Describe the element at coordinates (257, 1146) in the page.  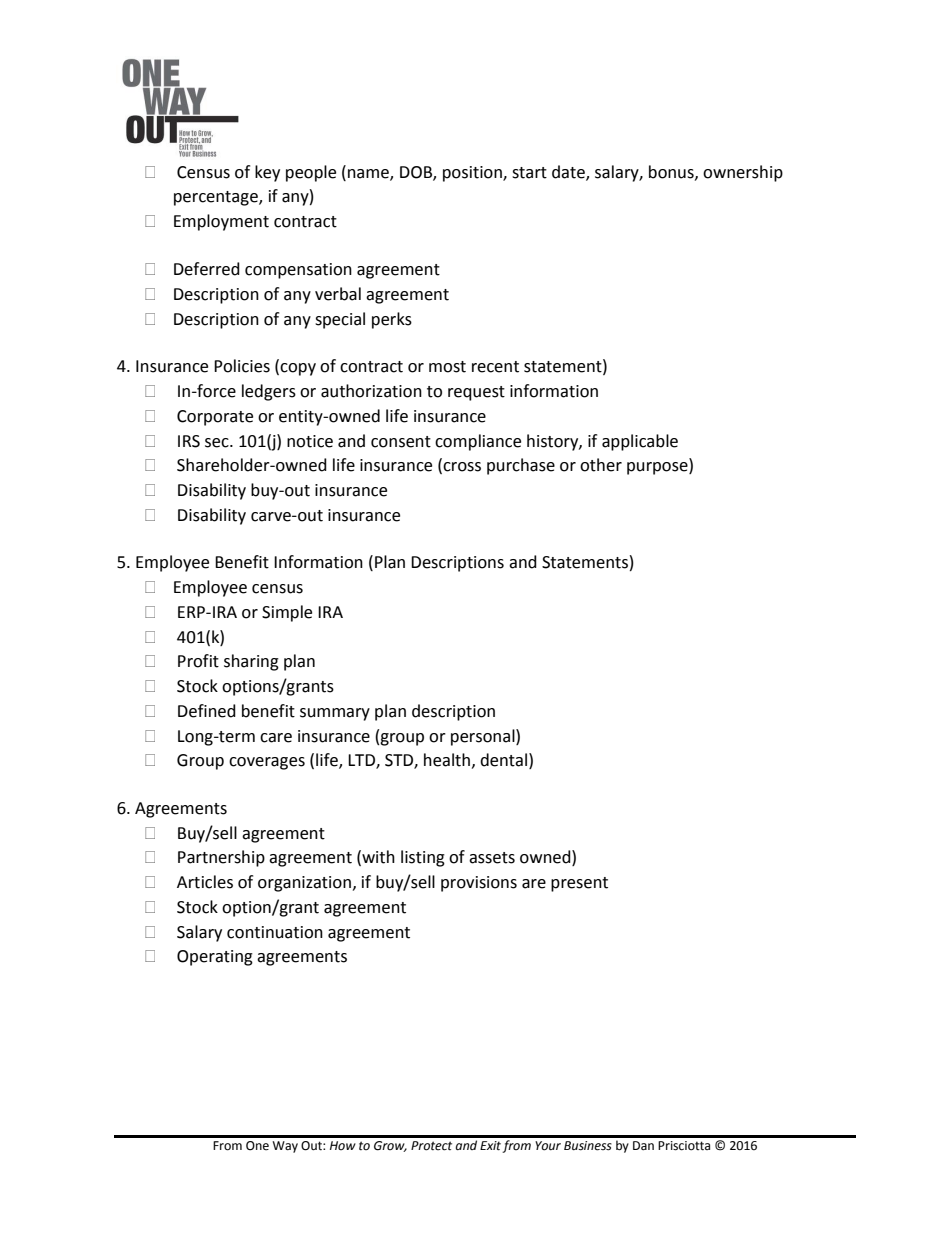
I see `One` at that location.
